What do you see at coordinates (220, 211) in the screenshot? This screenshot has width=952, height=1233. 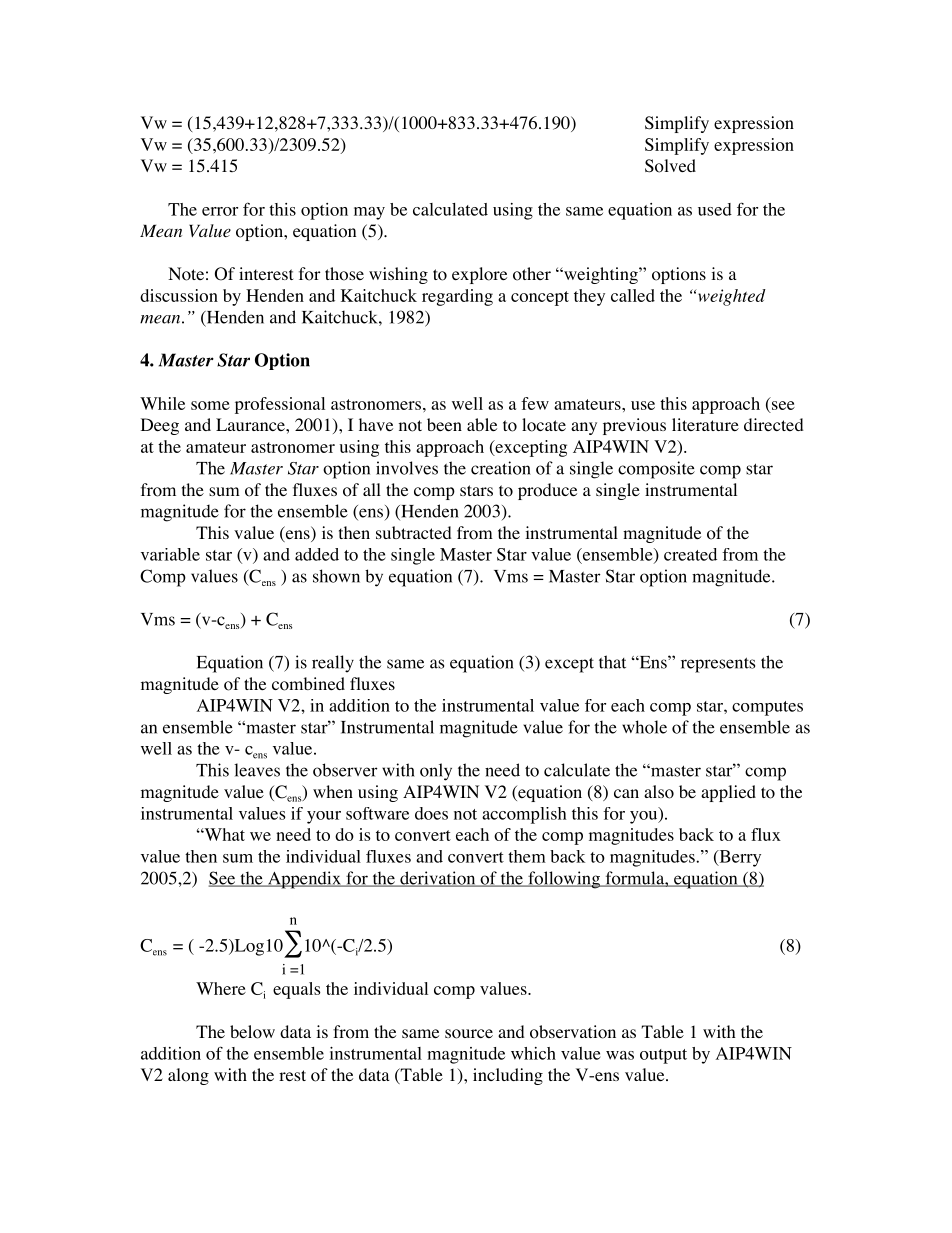 I see `error` at bounding box center [220, 211].
